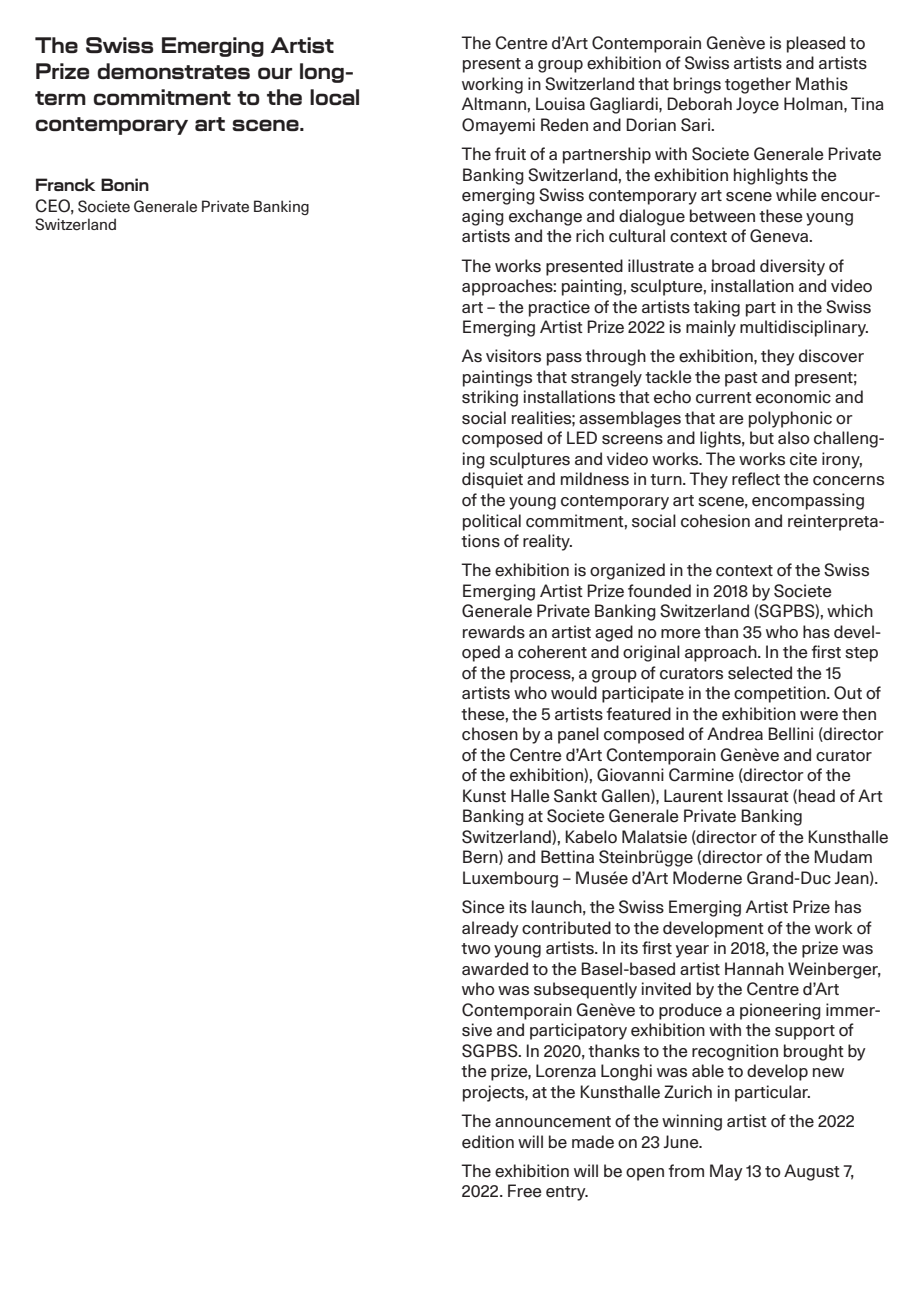  Describe the element at coordinates (494, 632) in the screenshot. I see `rewards` at that location.
